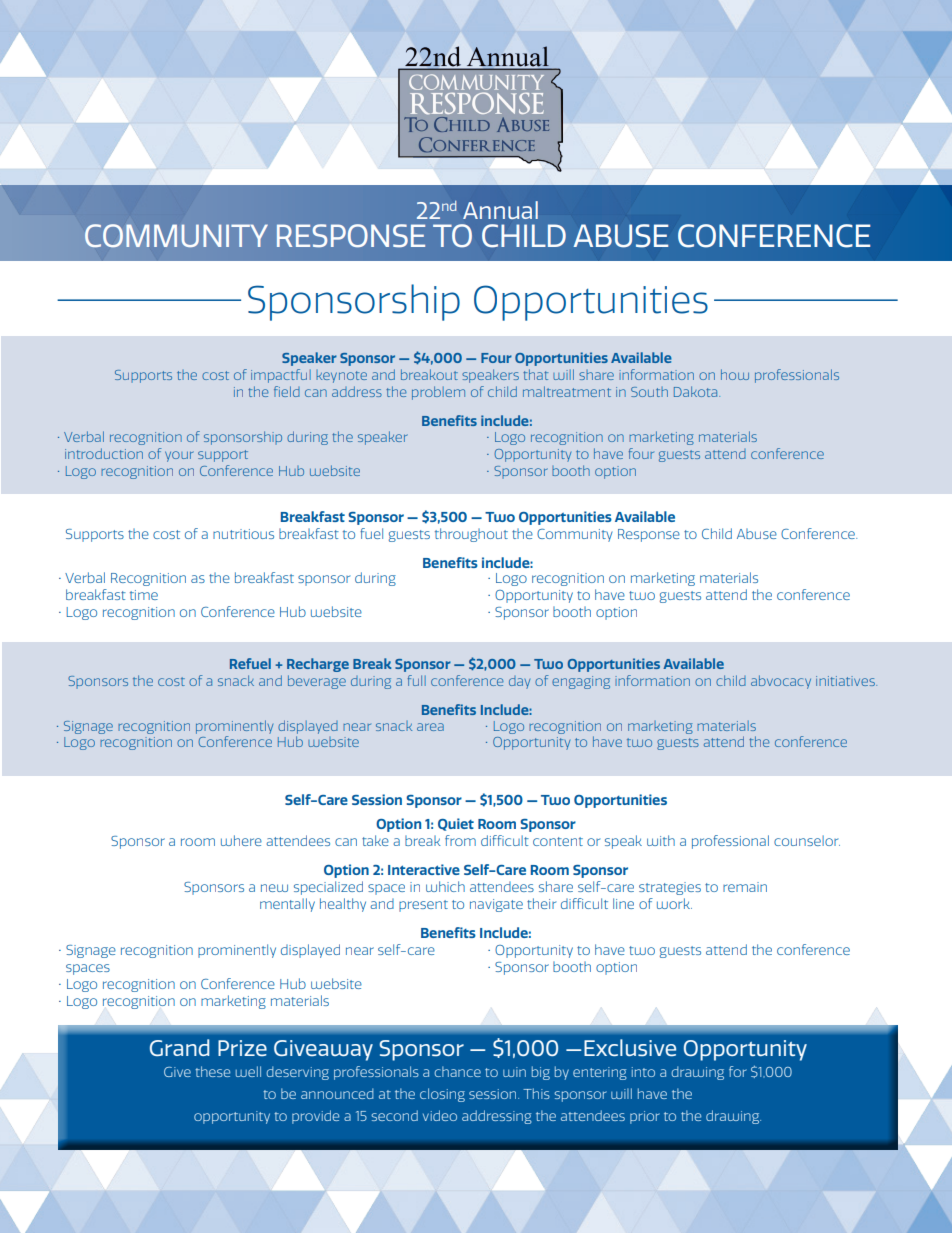 This page has width=952, height=1233. What do you see at coordinates (735, 374) in the page?
I see `how` at bounding box center [735, 374].
